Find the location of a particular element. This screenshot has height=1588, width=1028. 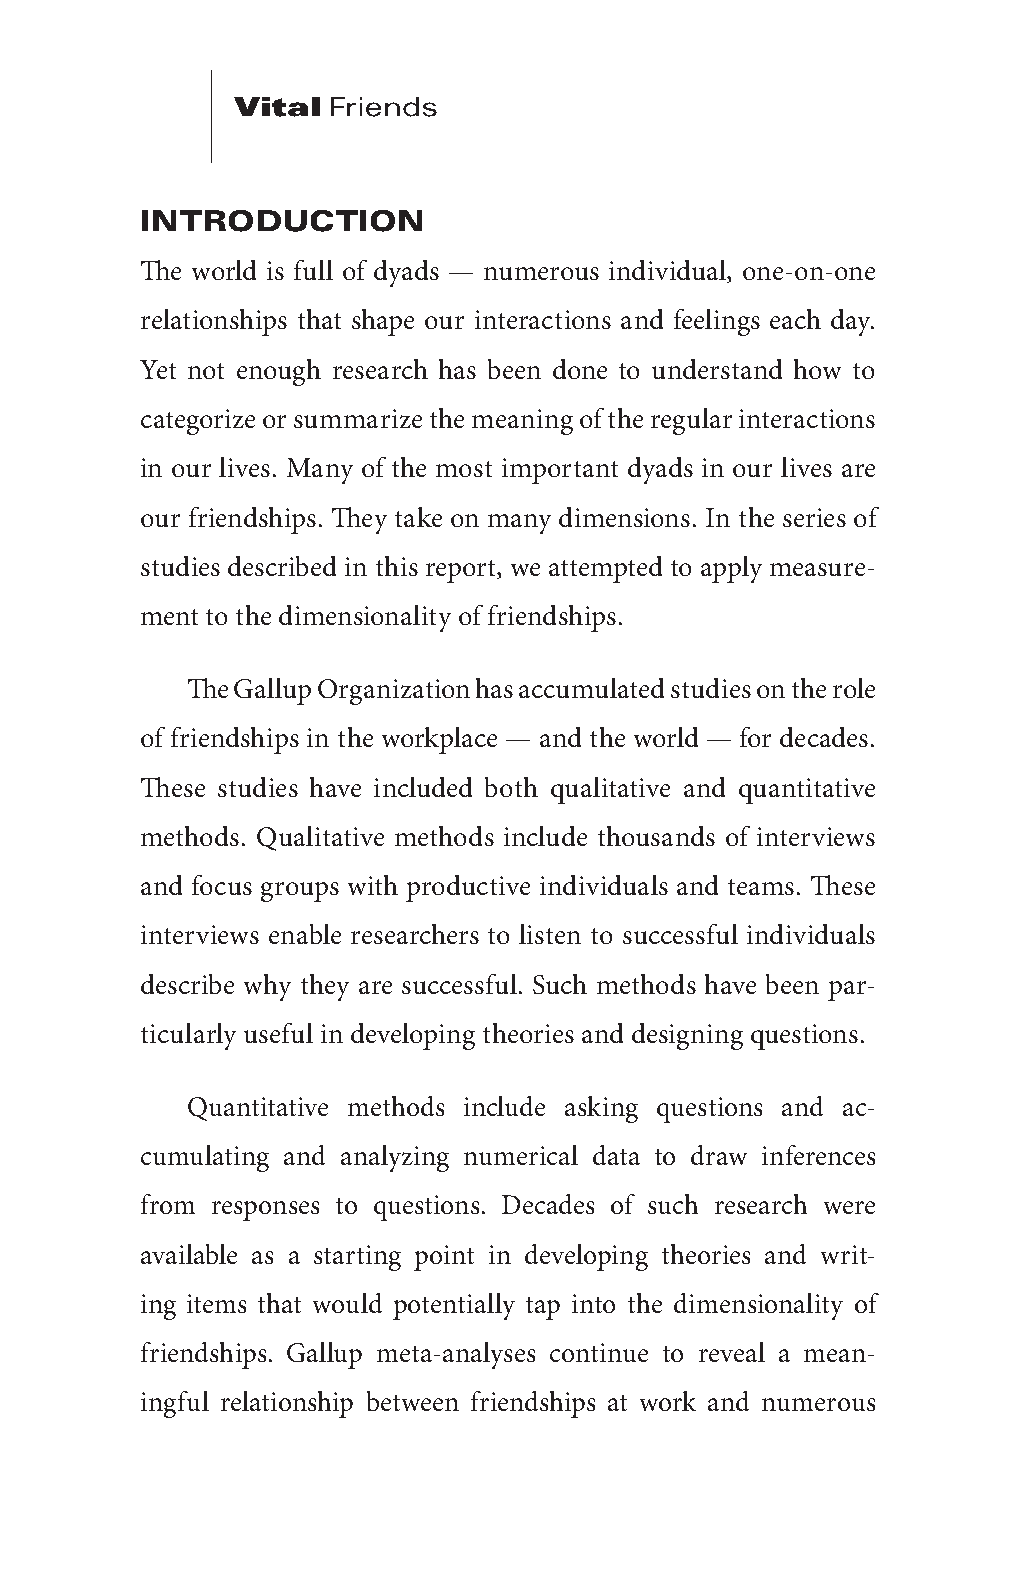

designing is located at coordinates (687, 1036).
